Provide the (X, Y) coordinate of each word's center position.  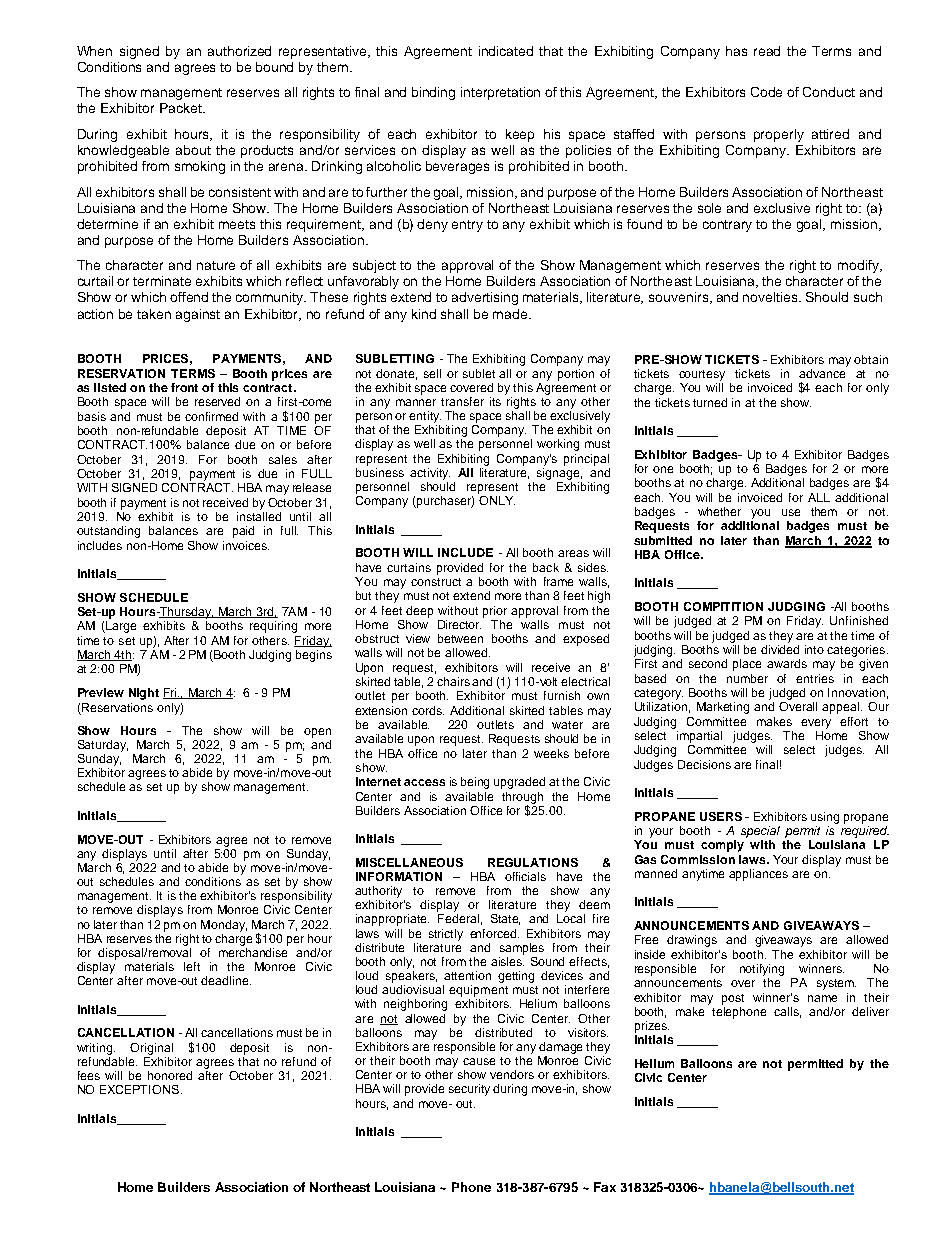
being (475, 783)
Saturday (103, 746)
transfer (462, 401)
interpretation (500, 93)
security (469, 1090)
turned (710, 402)
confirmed (211, 416)
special (760, 832)
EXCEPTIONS (139, 1089)
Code (766, 92)
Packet (182, 108)
